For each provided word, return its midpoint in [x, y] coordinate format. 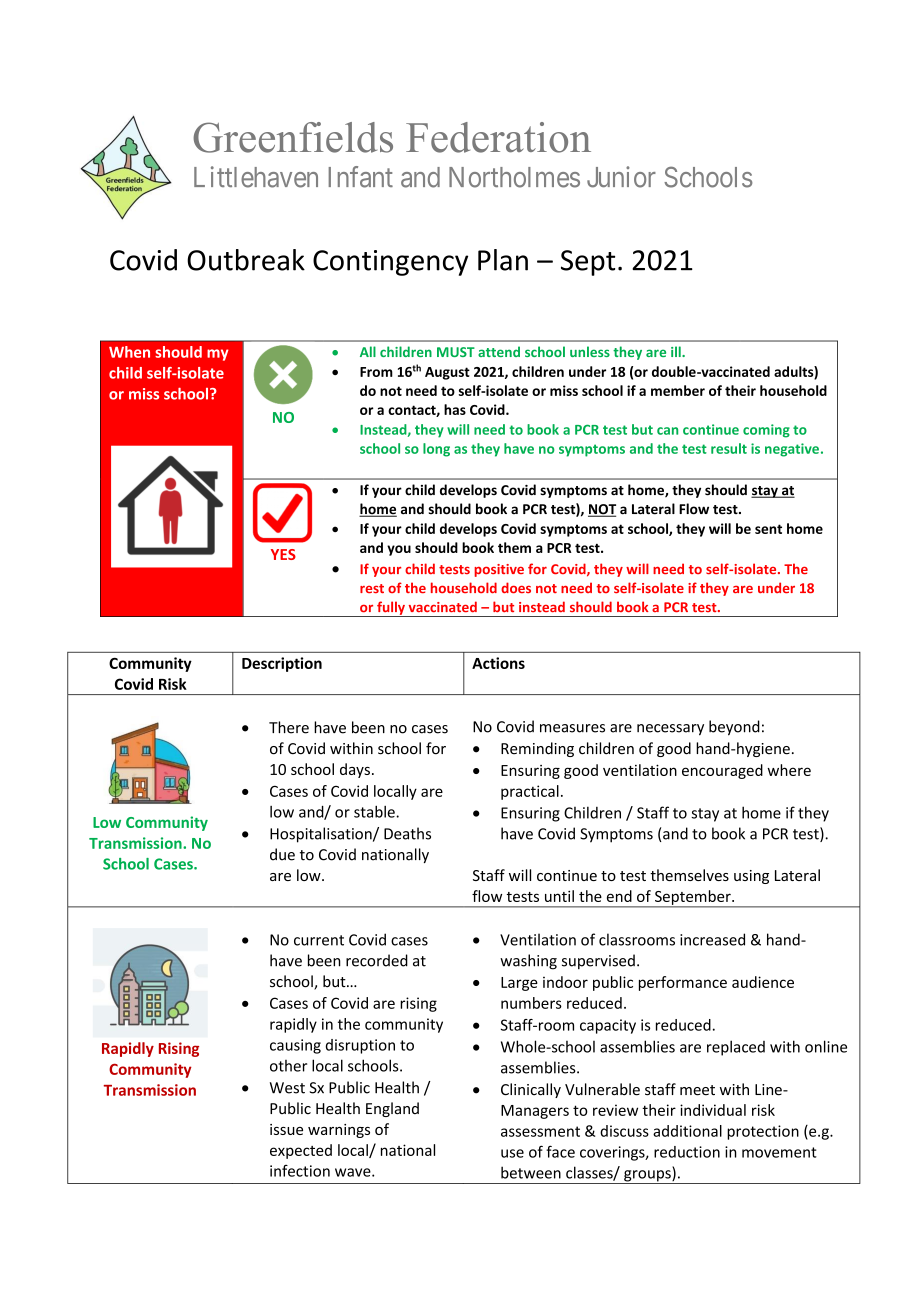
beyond [734, 728]
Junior [621, 177]
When [129, 352]
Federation [498, 137]
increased [712, 939]
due [282, 854]
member [678, 390]
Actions [498, 663]
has [455, 409]
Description [282, 664]
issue [286, 1129]
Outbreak [246, 260]
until [559, 896]
